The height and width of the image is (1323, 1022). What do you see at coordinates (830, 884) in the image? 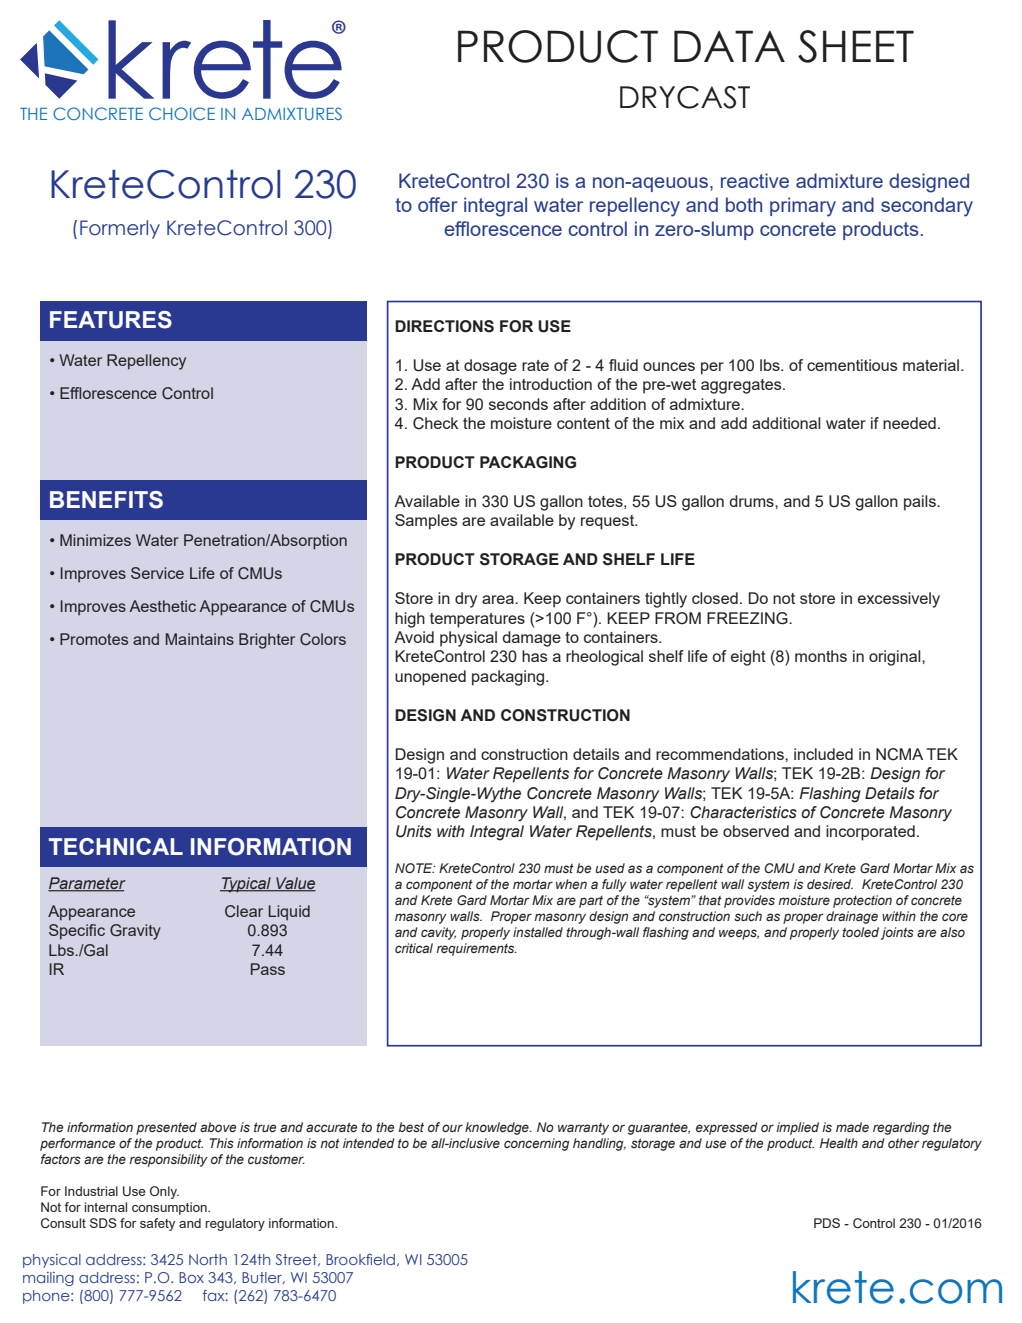
I see `desired` at bounding box center [830, 884].
